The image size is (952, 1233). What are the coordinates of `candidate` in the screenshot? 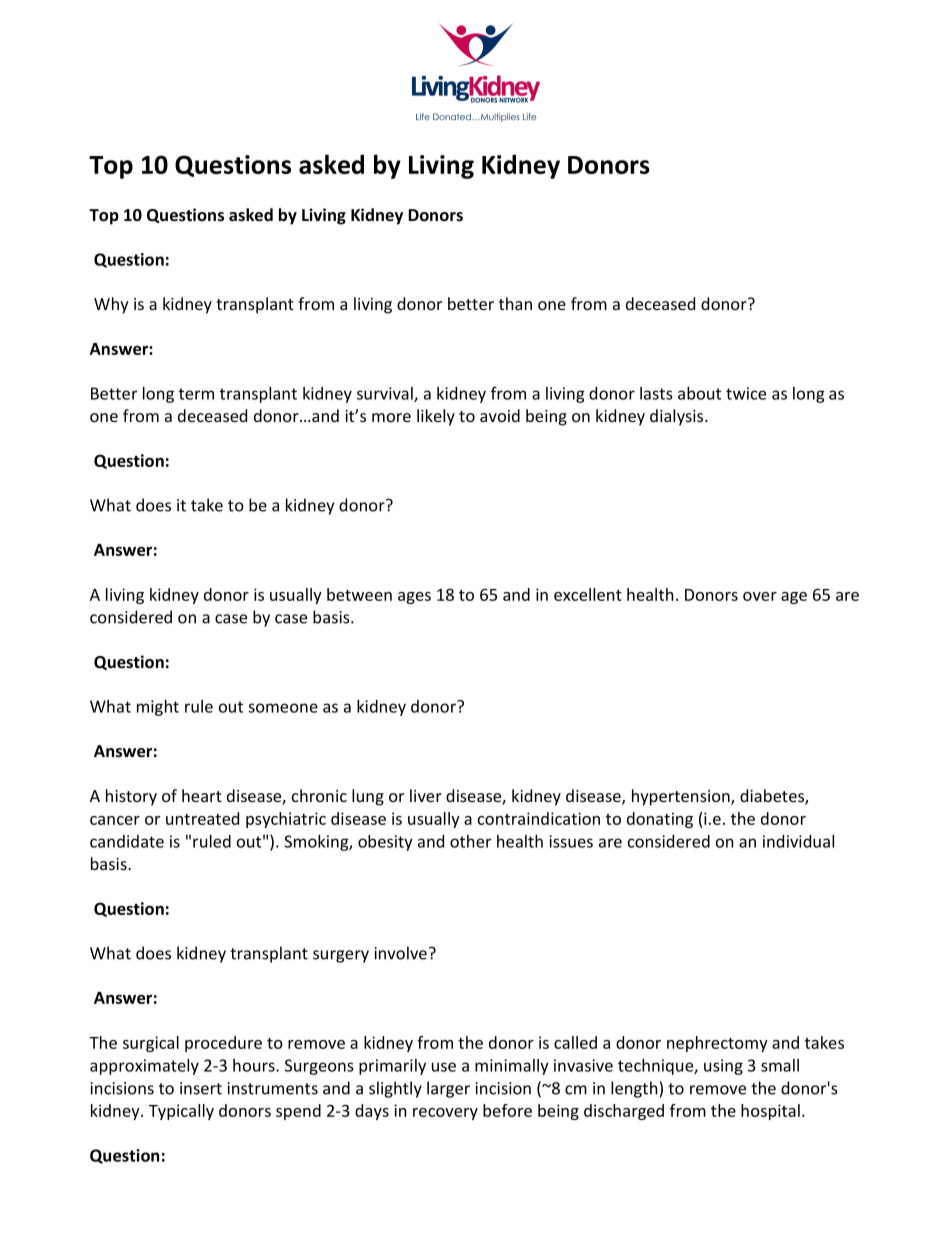 It's located at (127, 841).
